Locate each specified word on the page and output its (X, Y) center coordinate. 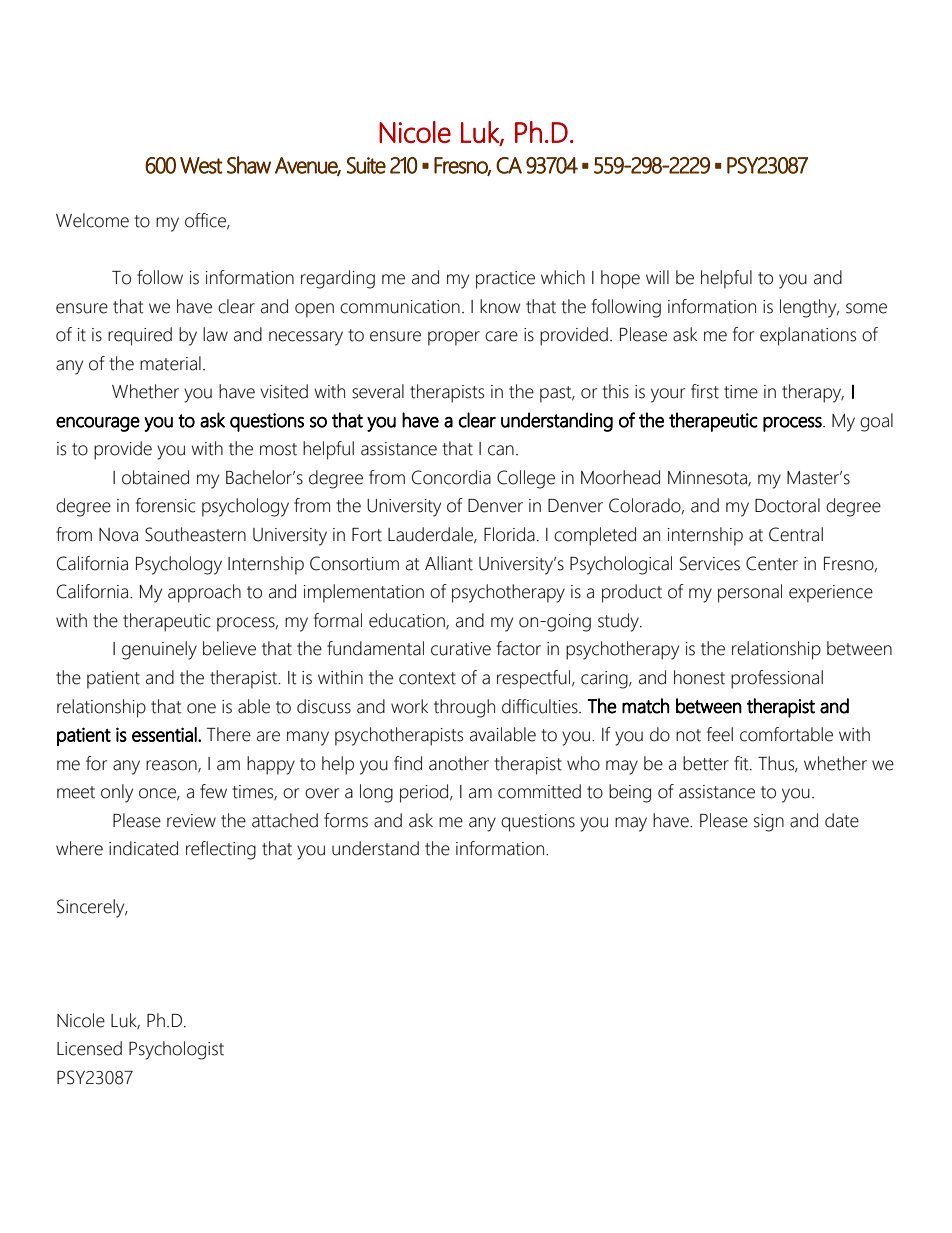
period (425, 793)
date (842, 820)
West (201, 165)
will (657, 277)
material (170, 363)
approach (204, 593)
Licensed (89, 1048)
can (501, 450)
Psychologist (176, 1050)
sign (769, 823)
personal (750, 593)
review (191, 821)
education (408, 621)
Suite (366, 165)
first (705, 391)
